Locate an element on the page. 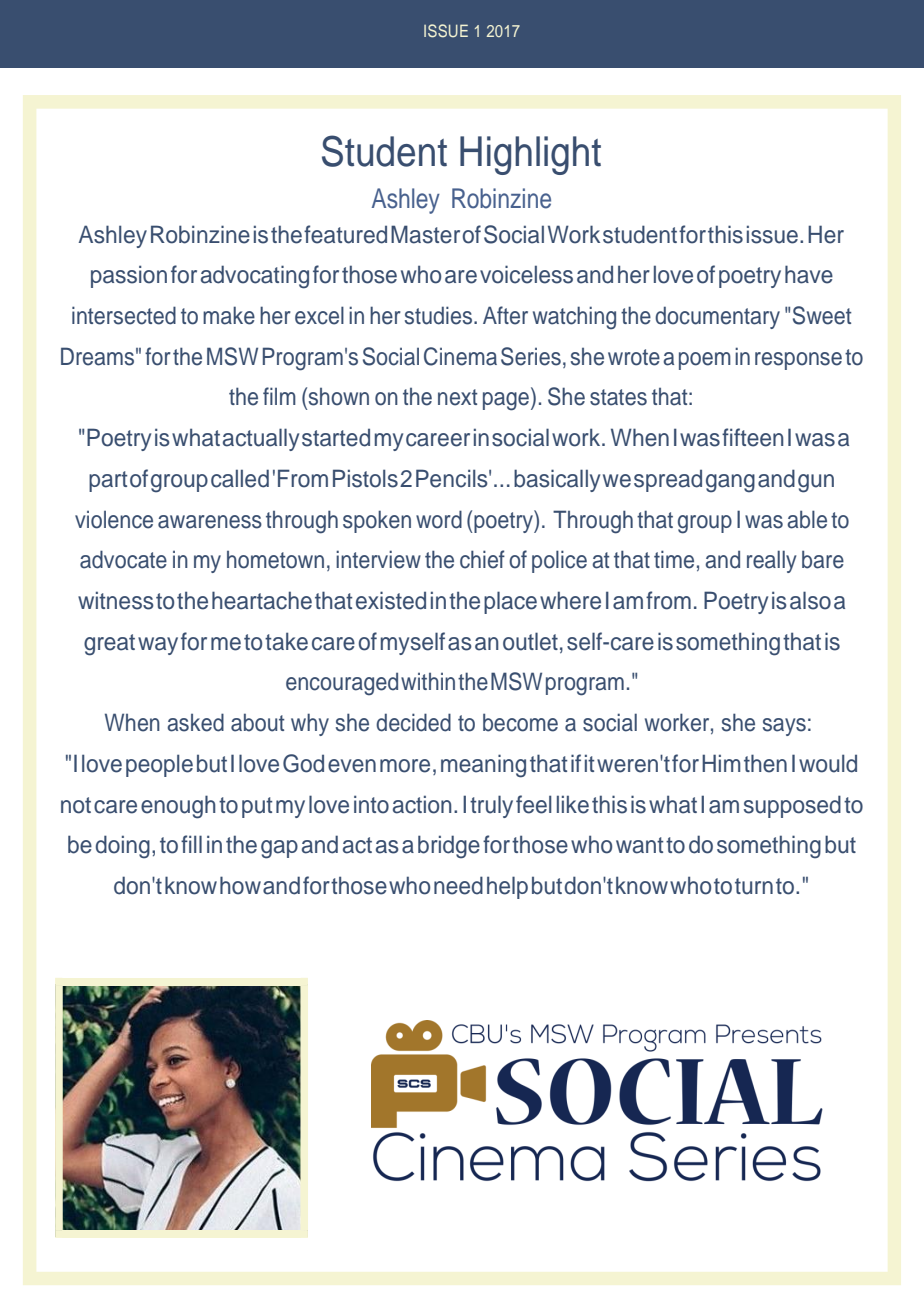 The height and width of the document is (1309, 924). word is located at coordinates (439, 519).
